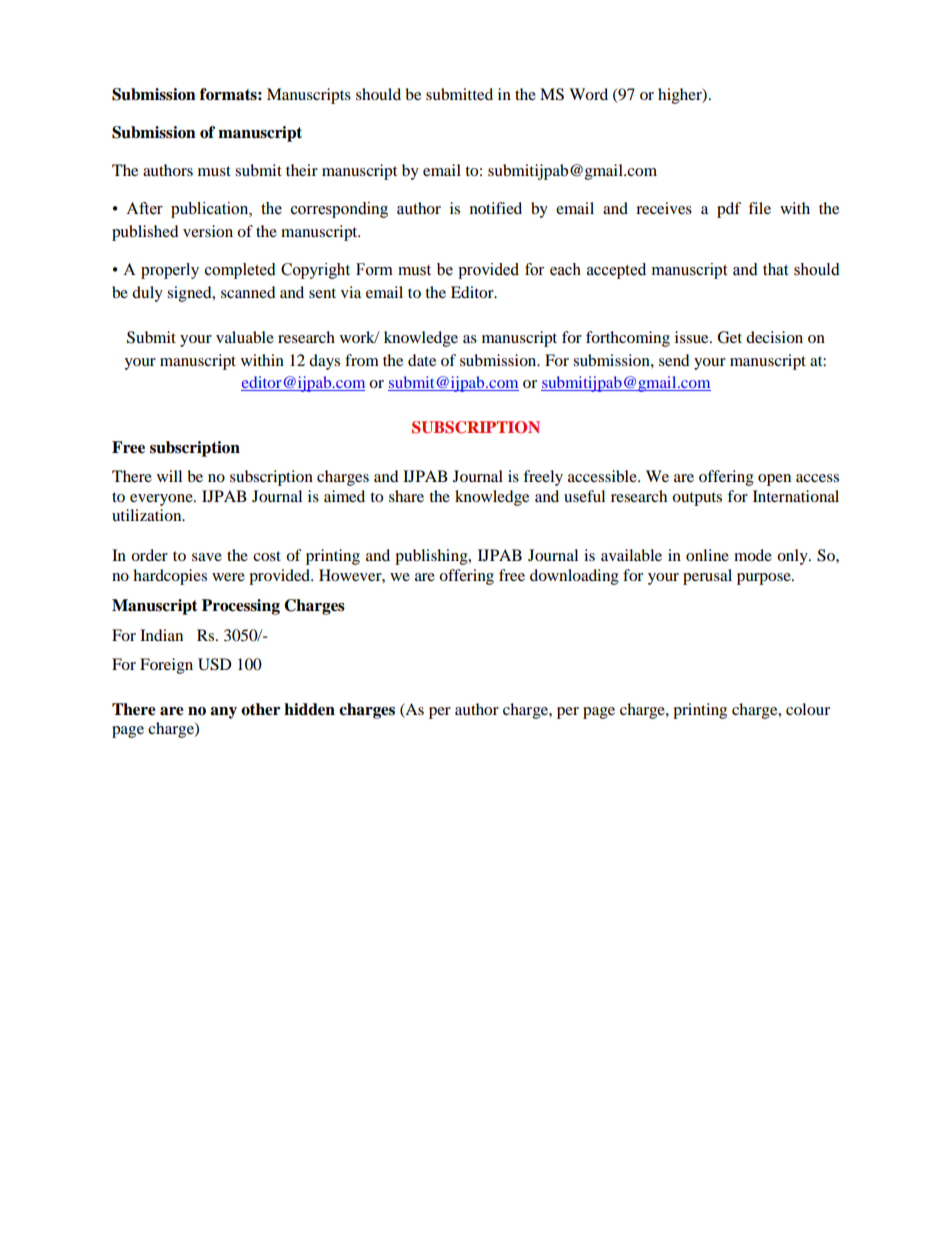  I want to click on hidden, so click(309, 709).
